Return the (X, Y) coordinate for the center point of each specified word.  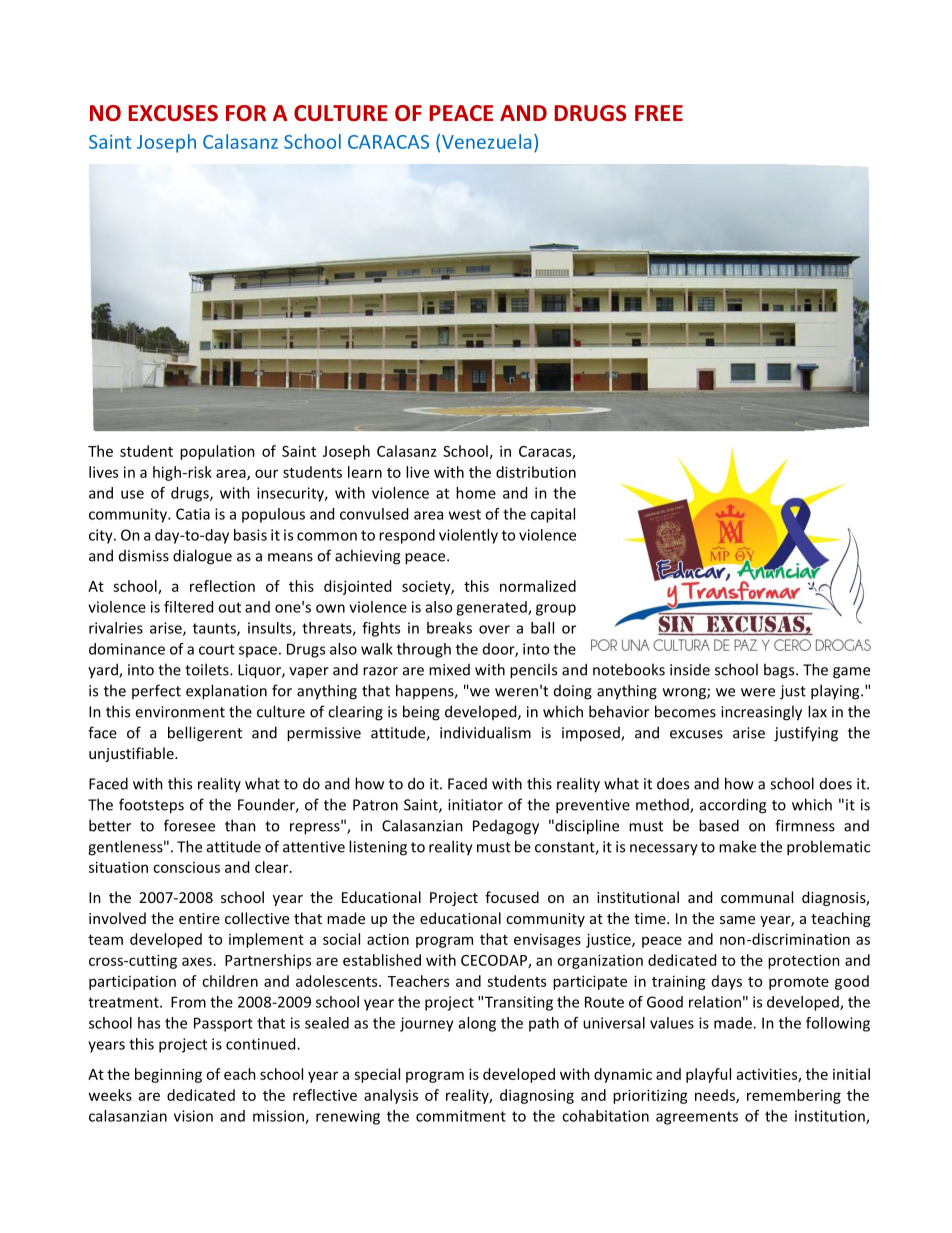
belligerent (205, 734)
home (476, 493)
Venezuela (486, 141)
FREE (659, 113)
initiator (475, 805)
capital (553, 515)
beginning (168, 1075)
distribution (536, 472)
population (217, 452)
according (733, 806)
